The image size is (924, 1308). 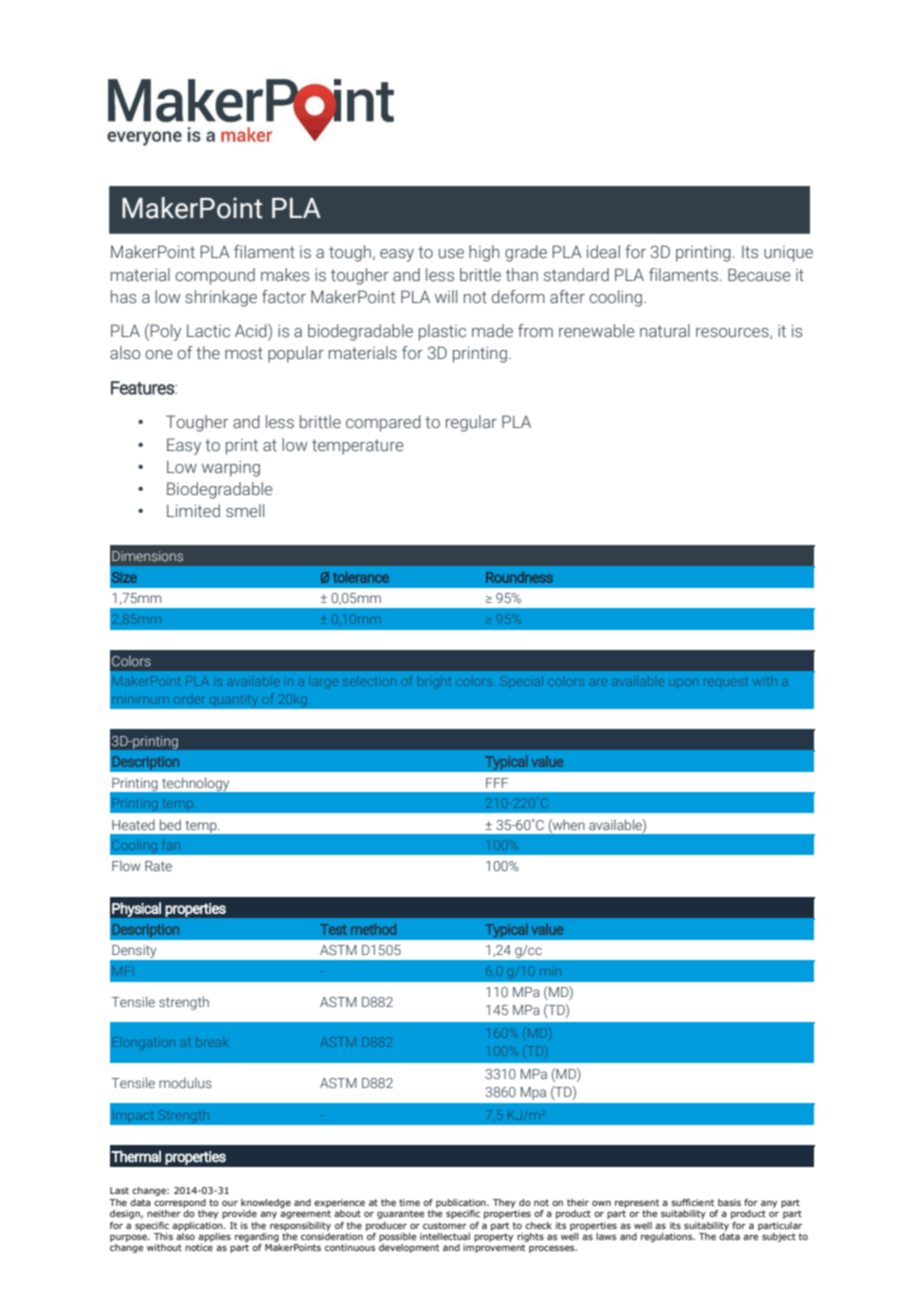 What do you see at coordinates (373, 929) in the screenshot?
I see `method` at bounding box center [373, 929].
